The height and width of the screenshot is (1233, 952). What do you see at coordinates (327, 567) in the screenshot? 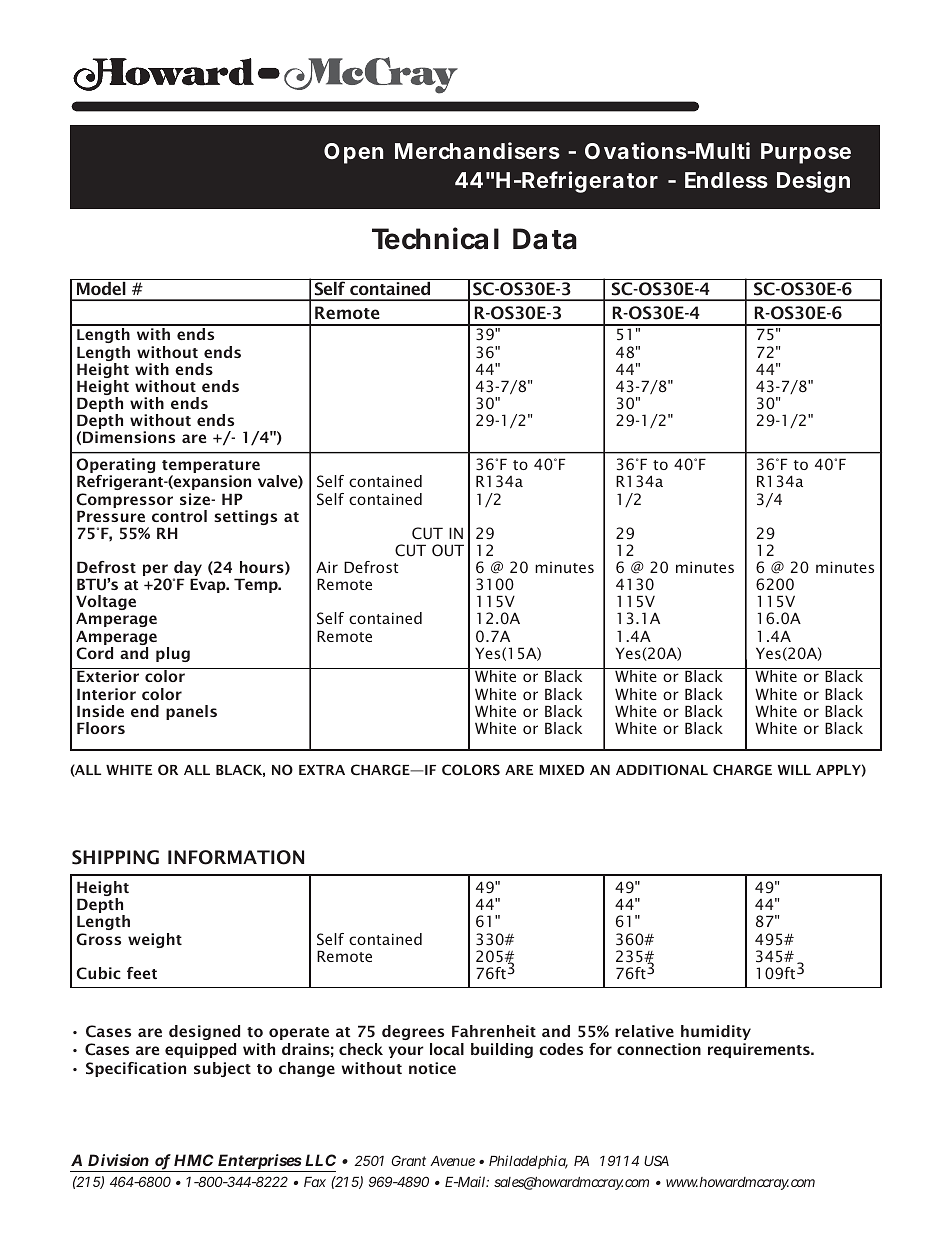
I see `Air` at bounding box center [327, 567].
